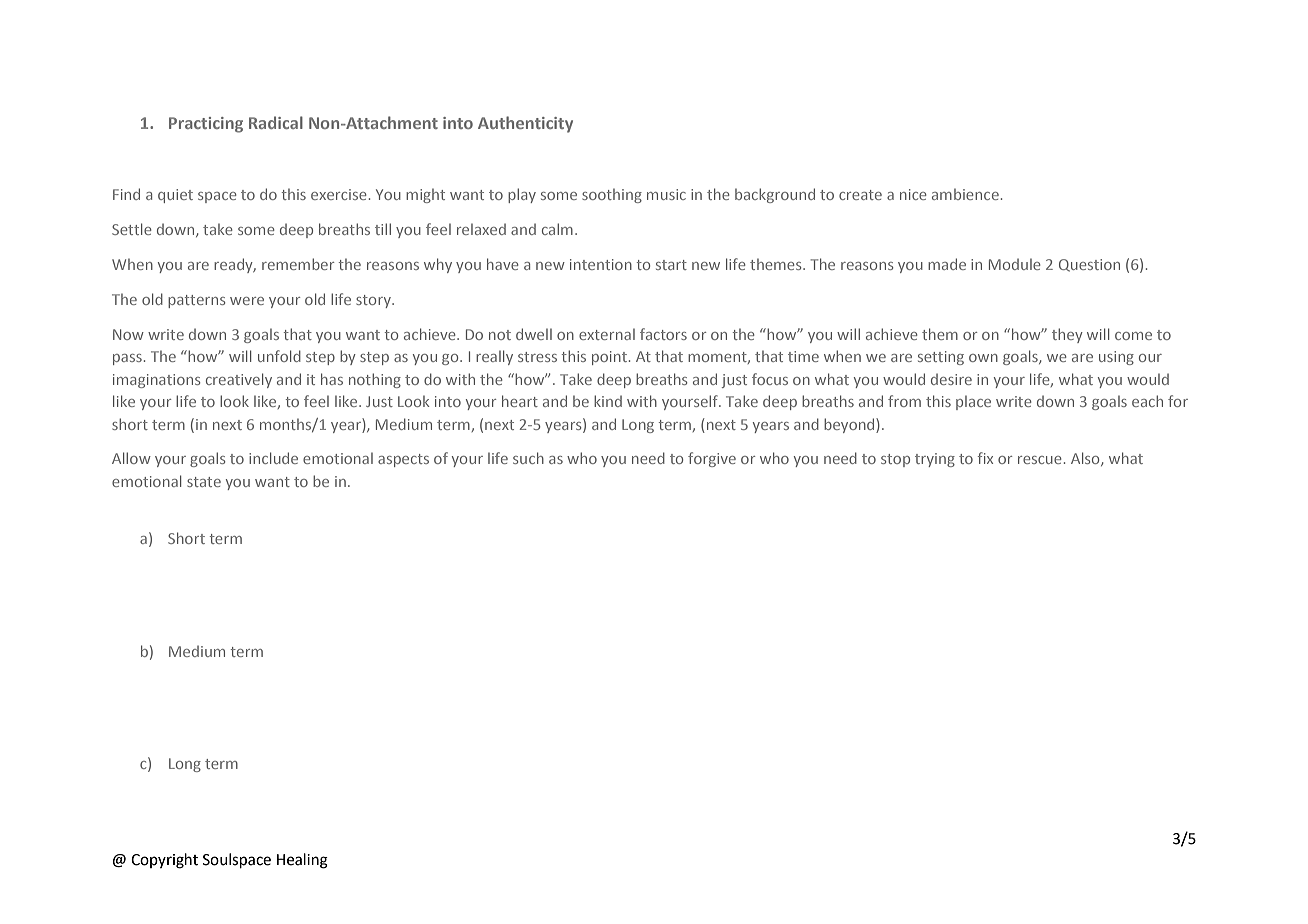  What do you see at coordinates (204, 482) in the screenshot?
I see `state` at bounding box center [204, 482].
